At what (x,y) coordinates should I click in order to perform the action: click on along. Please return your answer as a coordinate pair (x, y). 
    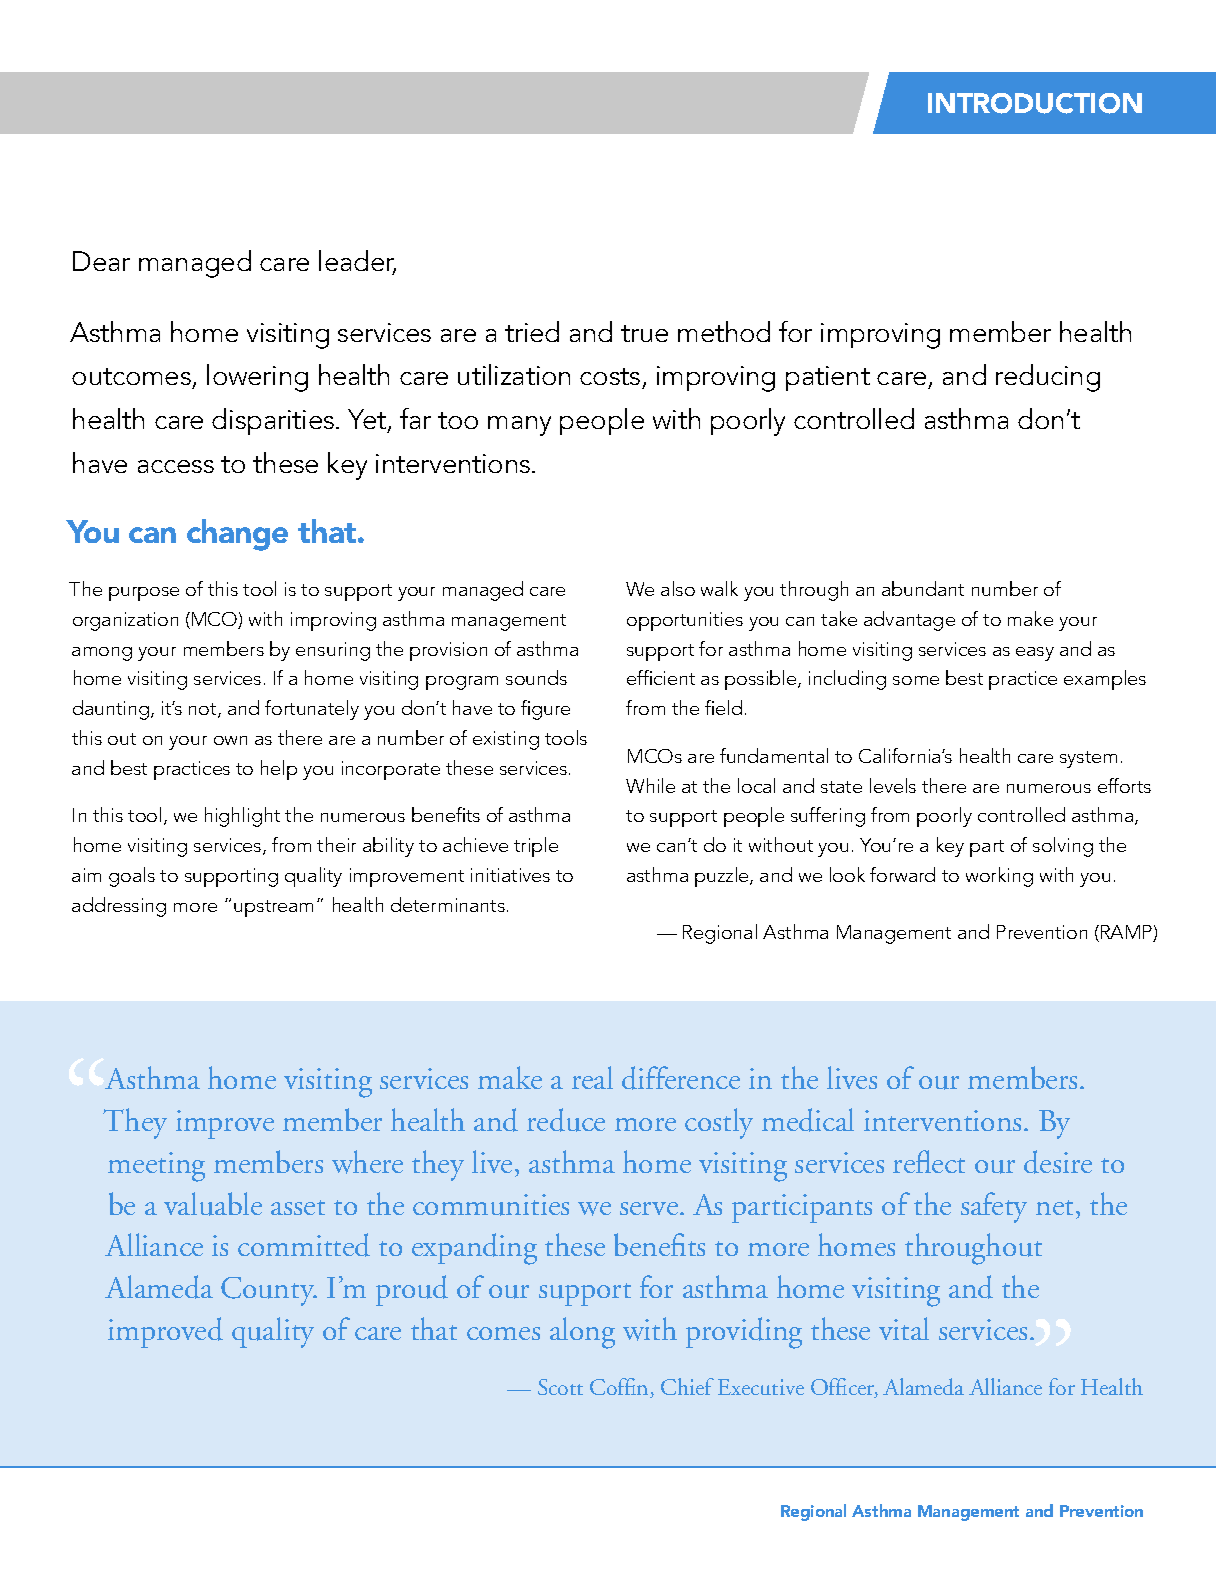
    Looking at the image, I should click on (582, 1333).
